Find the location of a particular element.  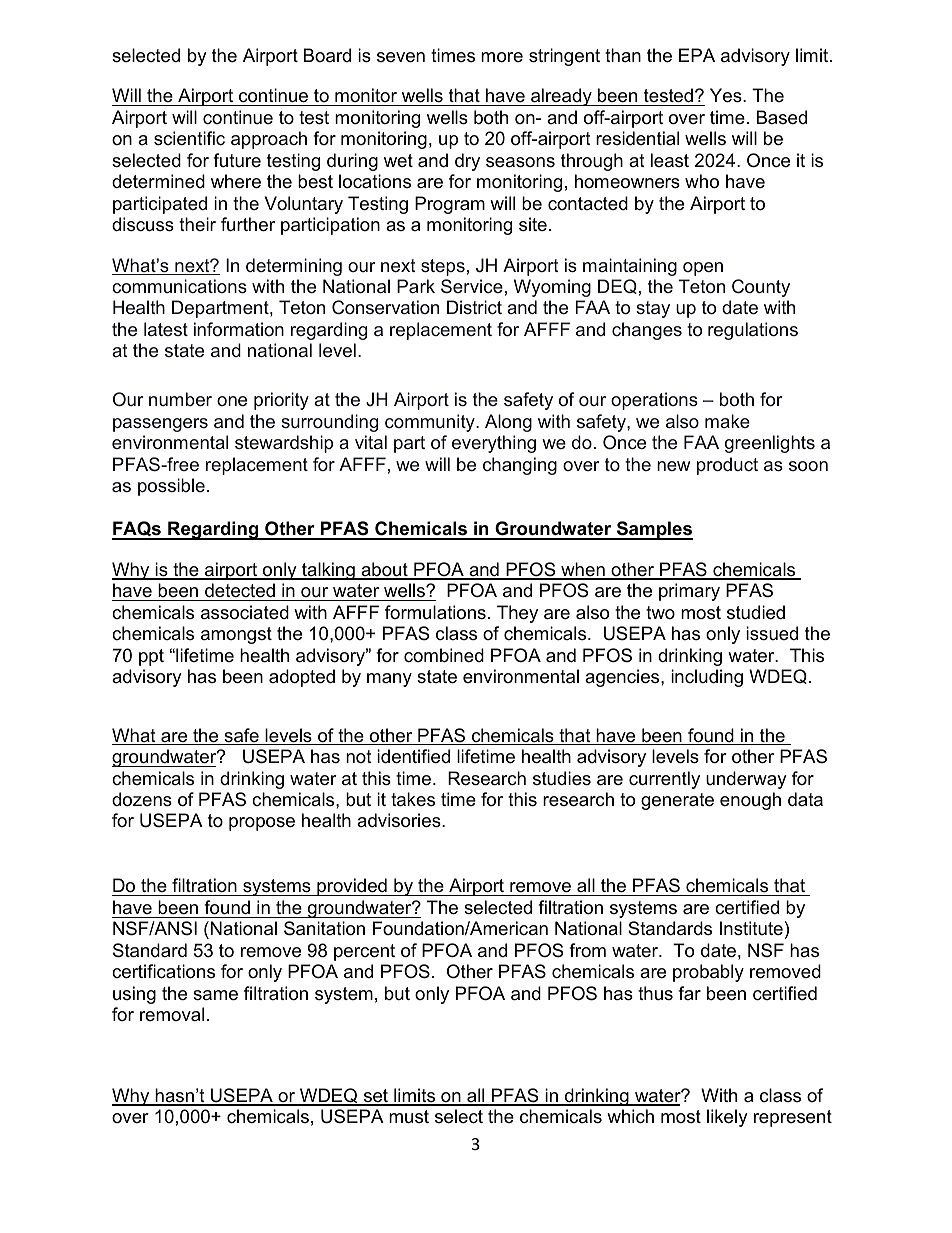

dozens is located at coordinates (142, 799).
